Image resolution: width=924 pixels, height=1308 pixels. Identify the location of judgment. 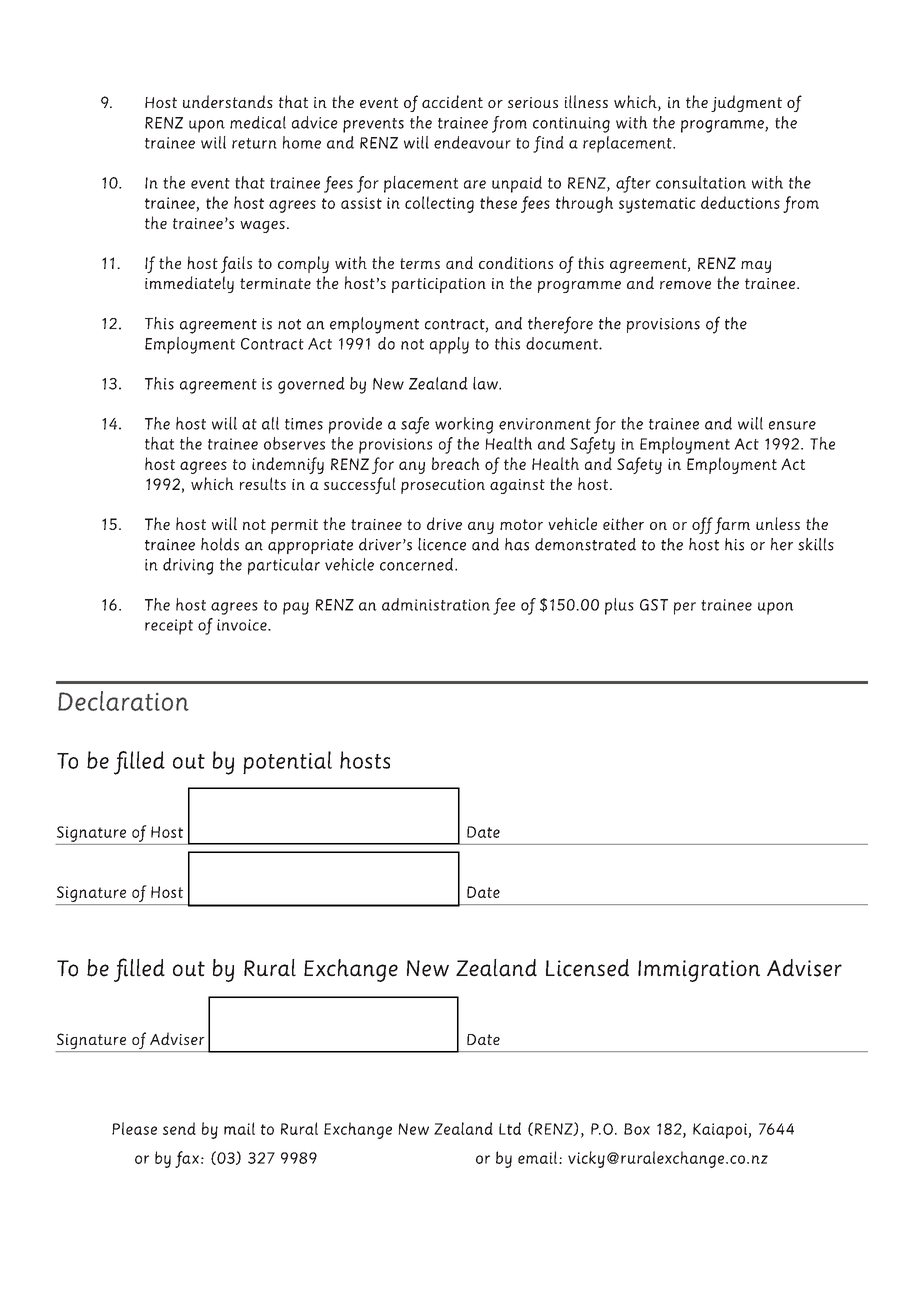
(746, 103).
